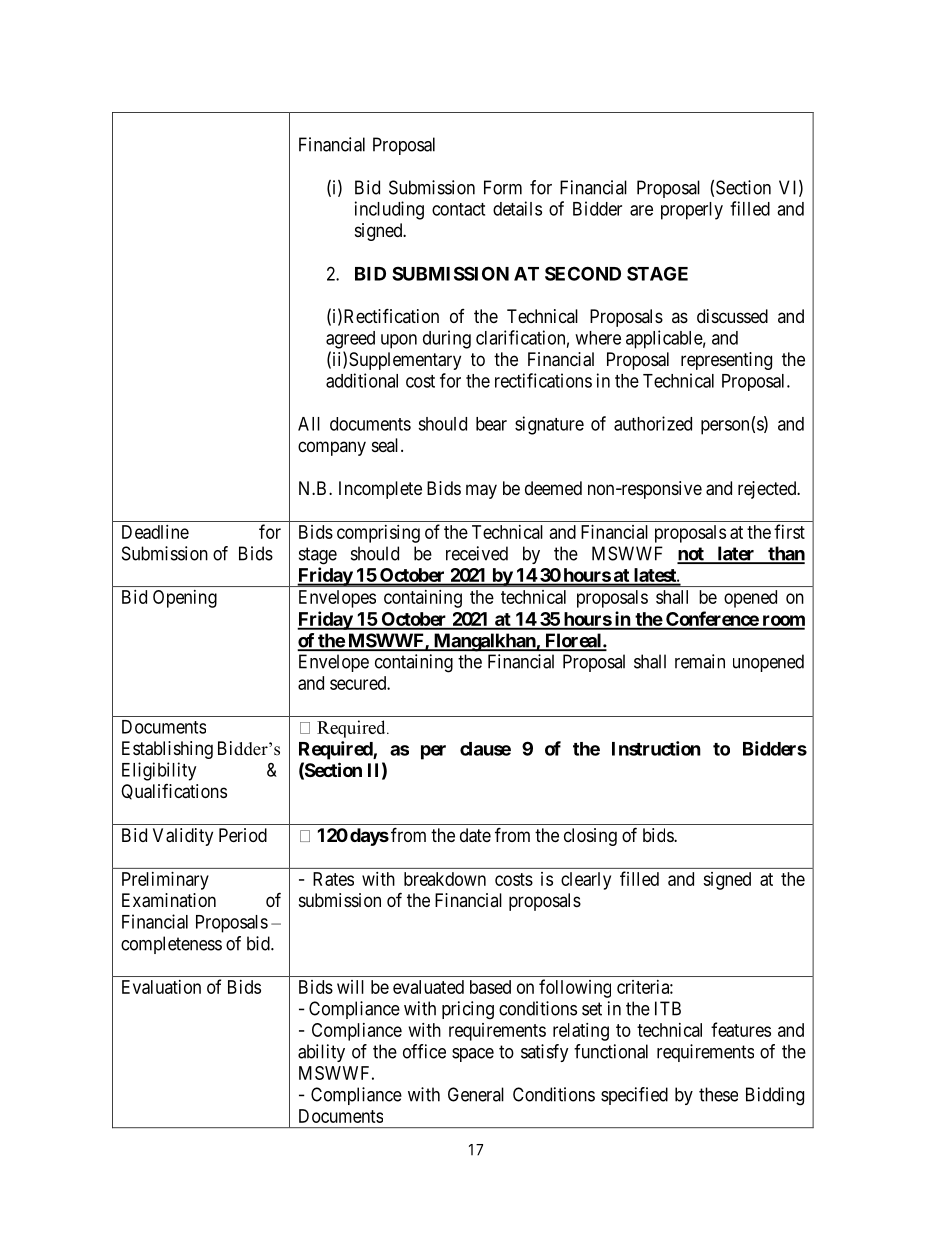  Describe the element at coordinates (473, 1055) in the screenshot. I see `space` at that location.
